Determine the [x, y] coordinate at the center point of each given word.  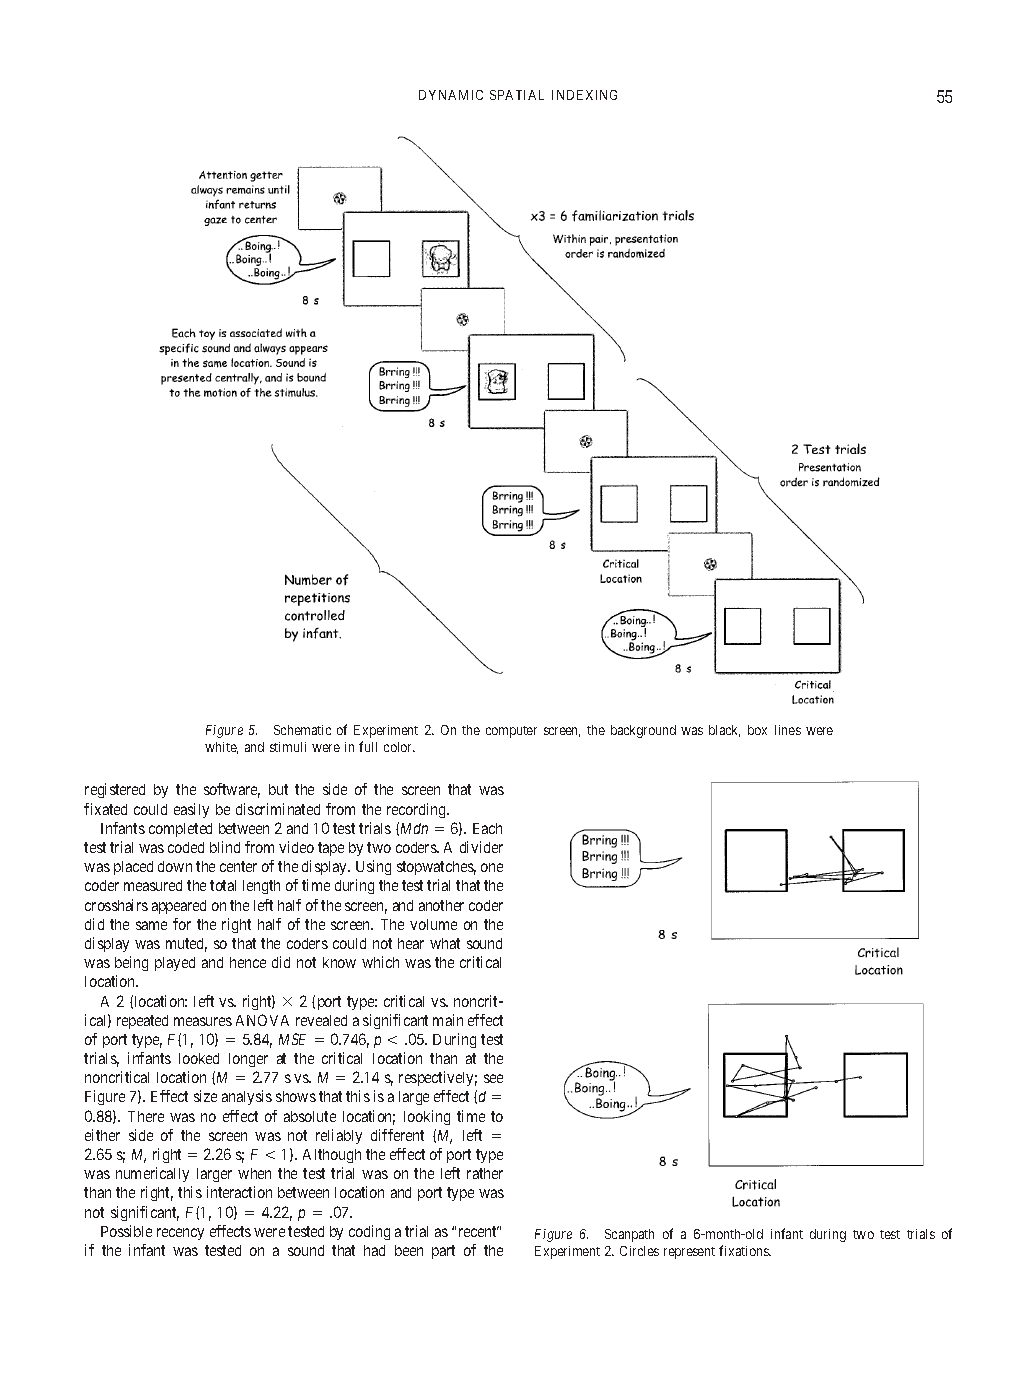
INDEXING [584, 95]
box [757, 730]
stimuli [288, 747]
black [724, 731]
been [409, 1250]
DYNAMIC [451, 95]
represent [689, 1253]
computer [511, 732]
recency [180, 1234]
